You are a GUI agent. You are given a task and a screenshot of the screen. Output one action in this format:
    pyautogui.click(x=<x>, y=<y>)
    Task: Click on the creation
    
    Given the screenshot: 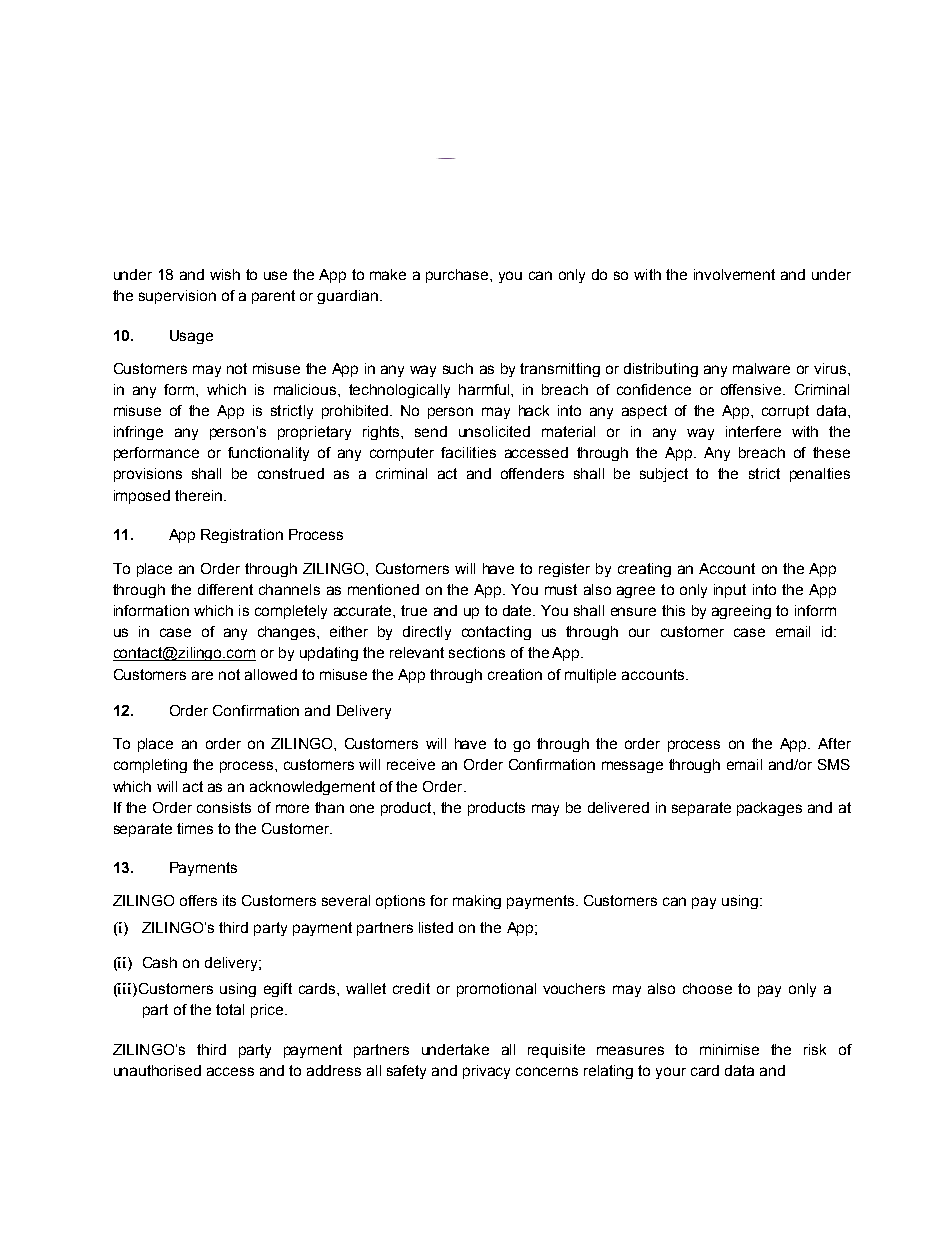 What is the action you would take?
    pyautogui.click(x=515, y=674)
